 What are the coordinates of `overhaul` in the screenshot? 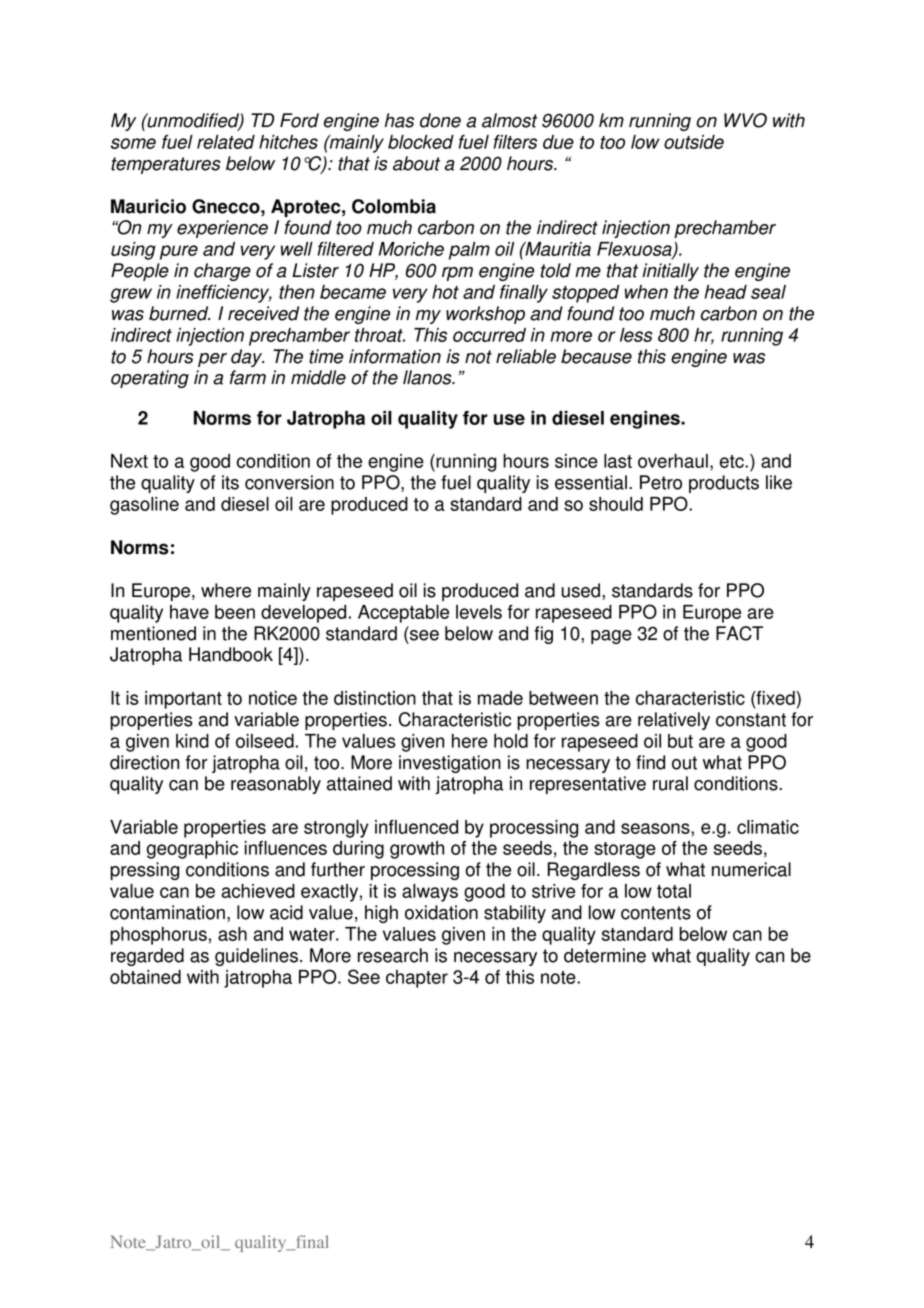 It's located at (673, 461).
